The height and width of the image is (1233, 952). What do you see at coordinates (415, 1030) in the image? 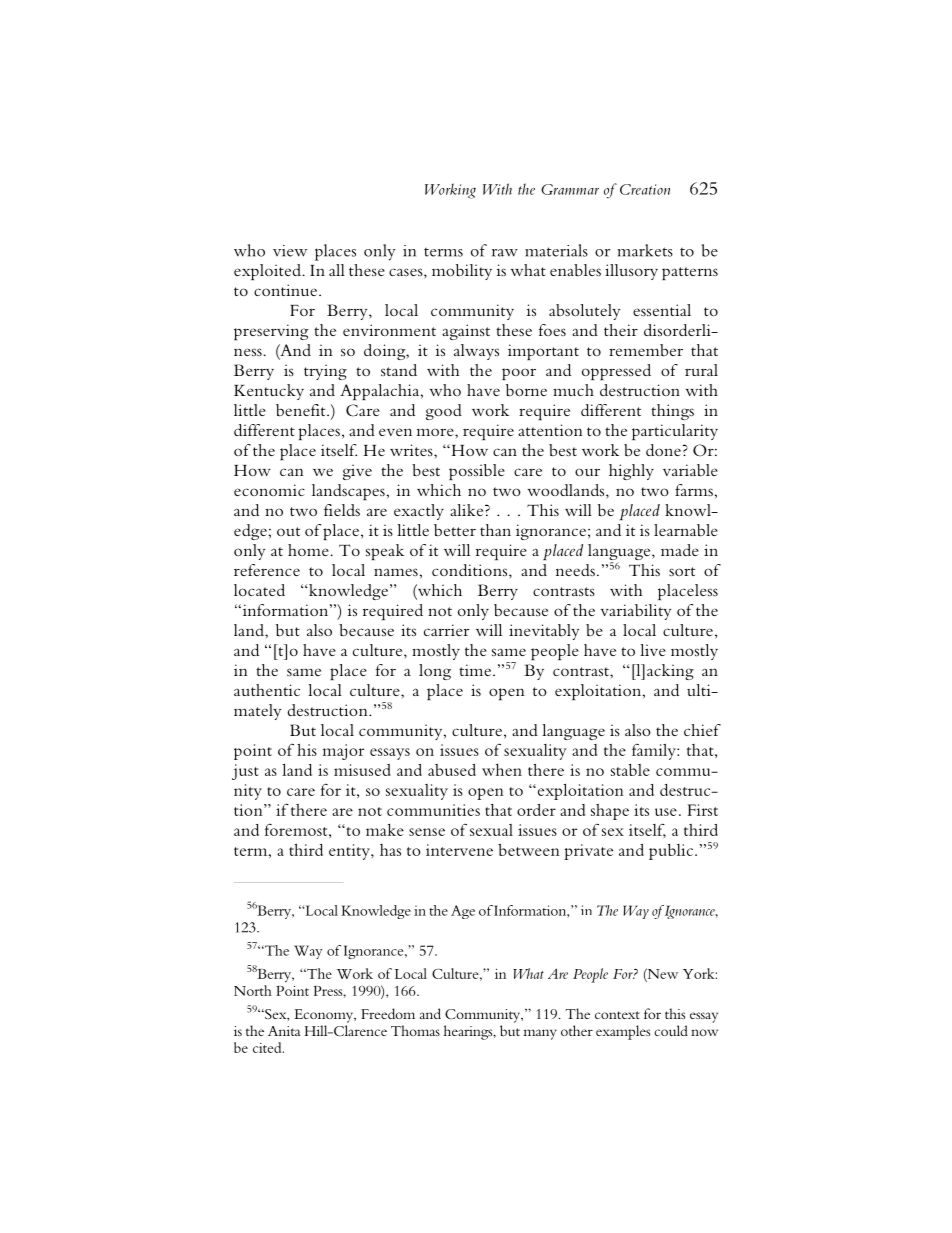
I see `Thomas` at bounding box center [415, 1030].
